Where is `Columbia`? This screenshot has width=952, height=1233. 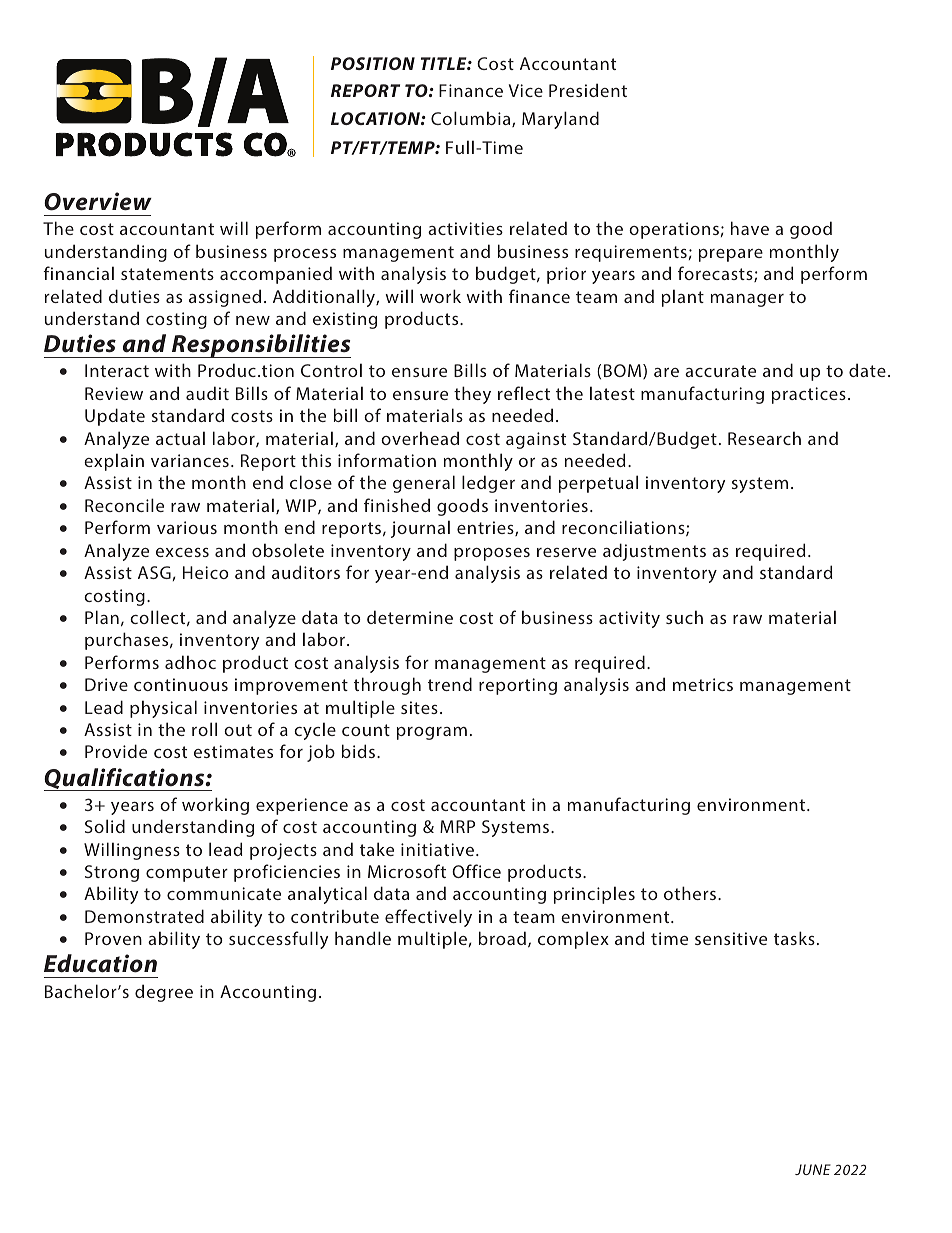 Columbia is located at coordinates (472, 119).
